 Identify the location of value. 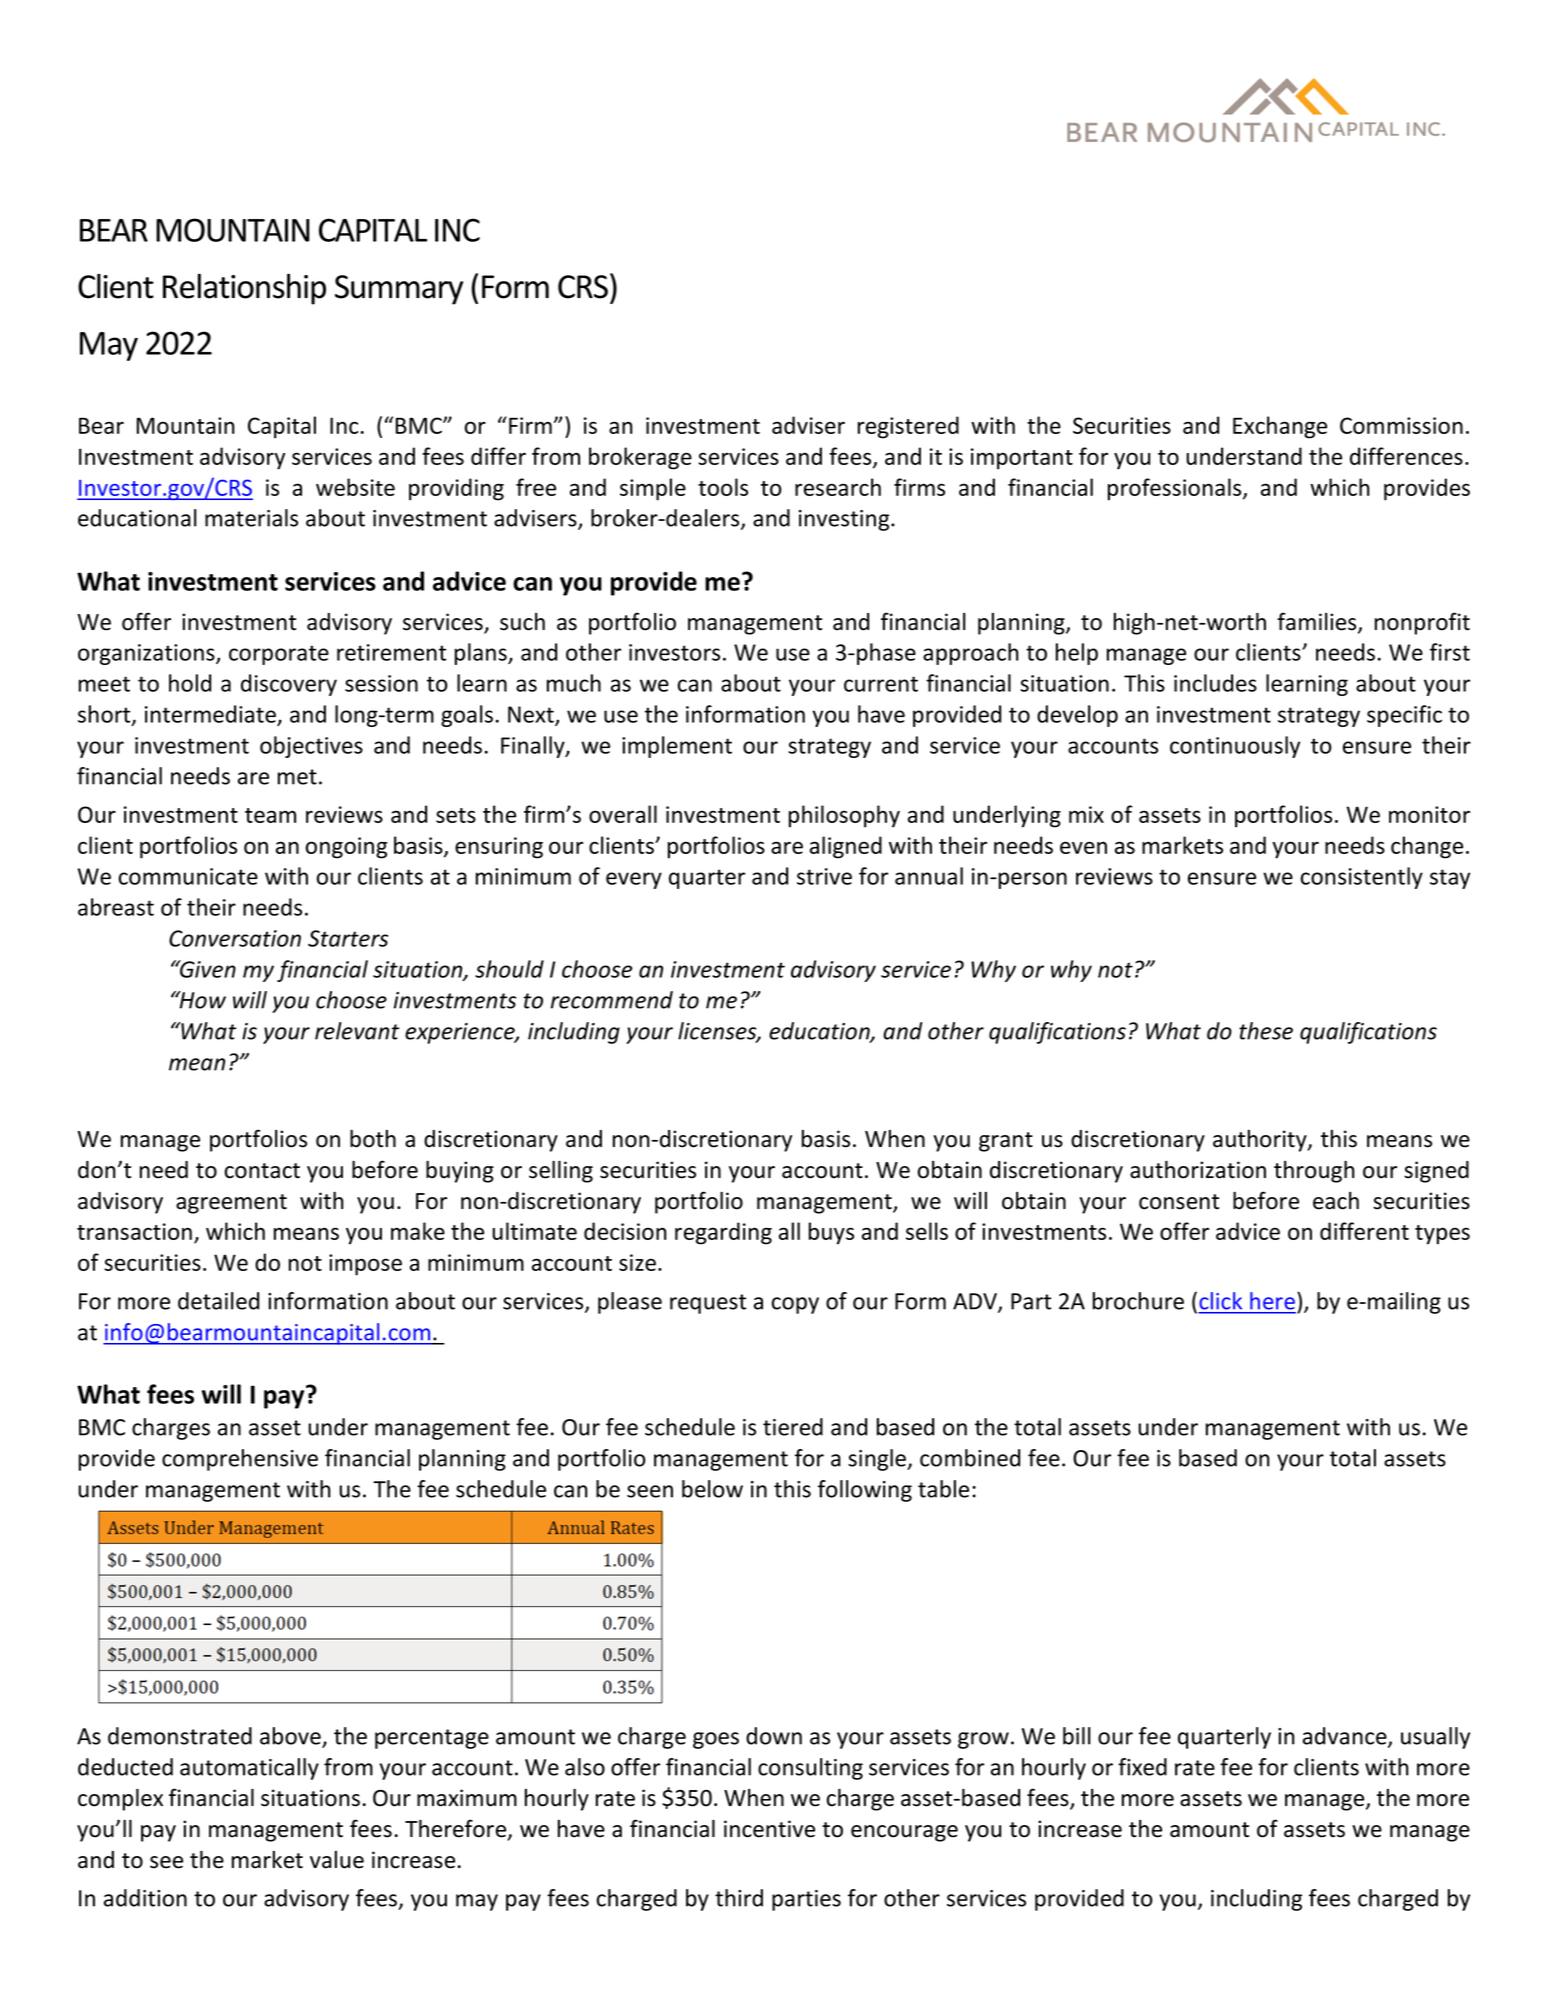
(337, 1860).
